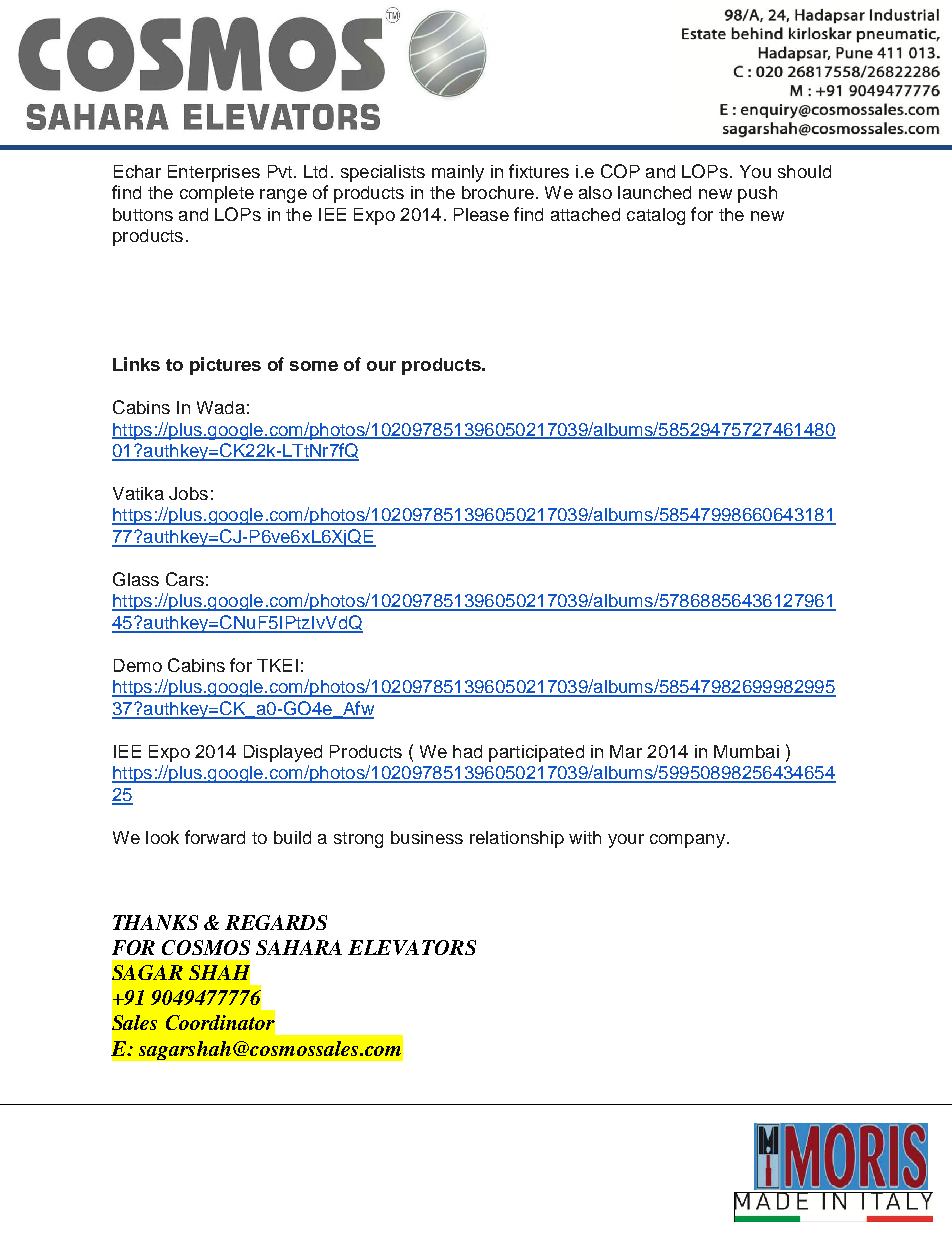 The height and width of the screenshot is (1233, 952). Describe the element at coordinates (185, 579) in the screenshot. I see `Cars` at that location.
